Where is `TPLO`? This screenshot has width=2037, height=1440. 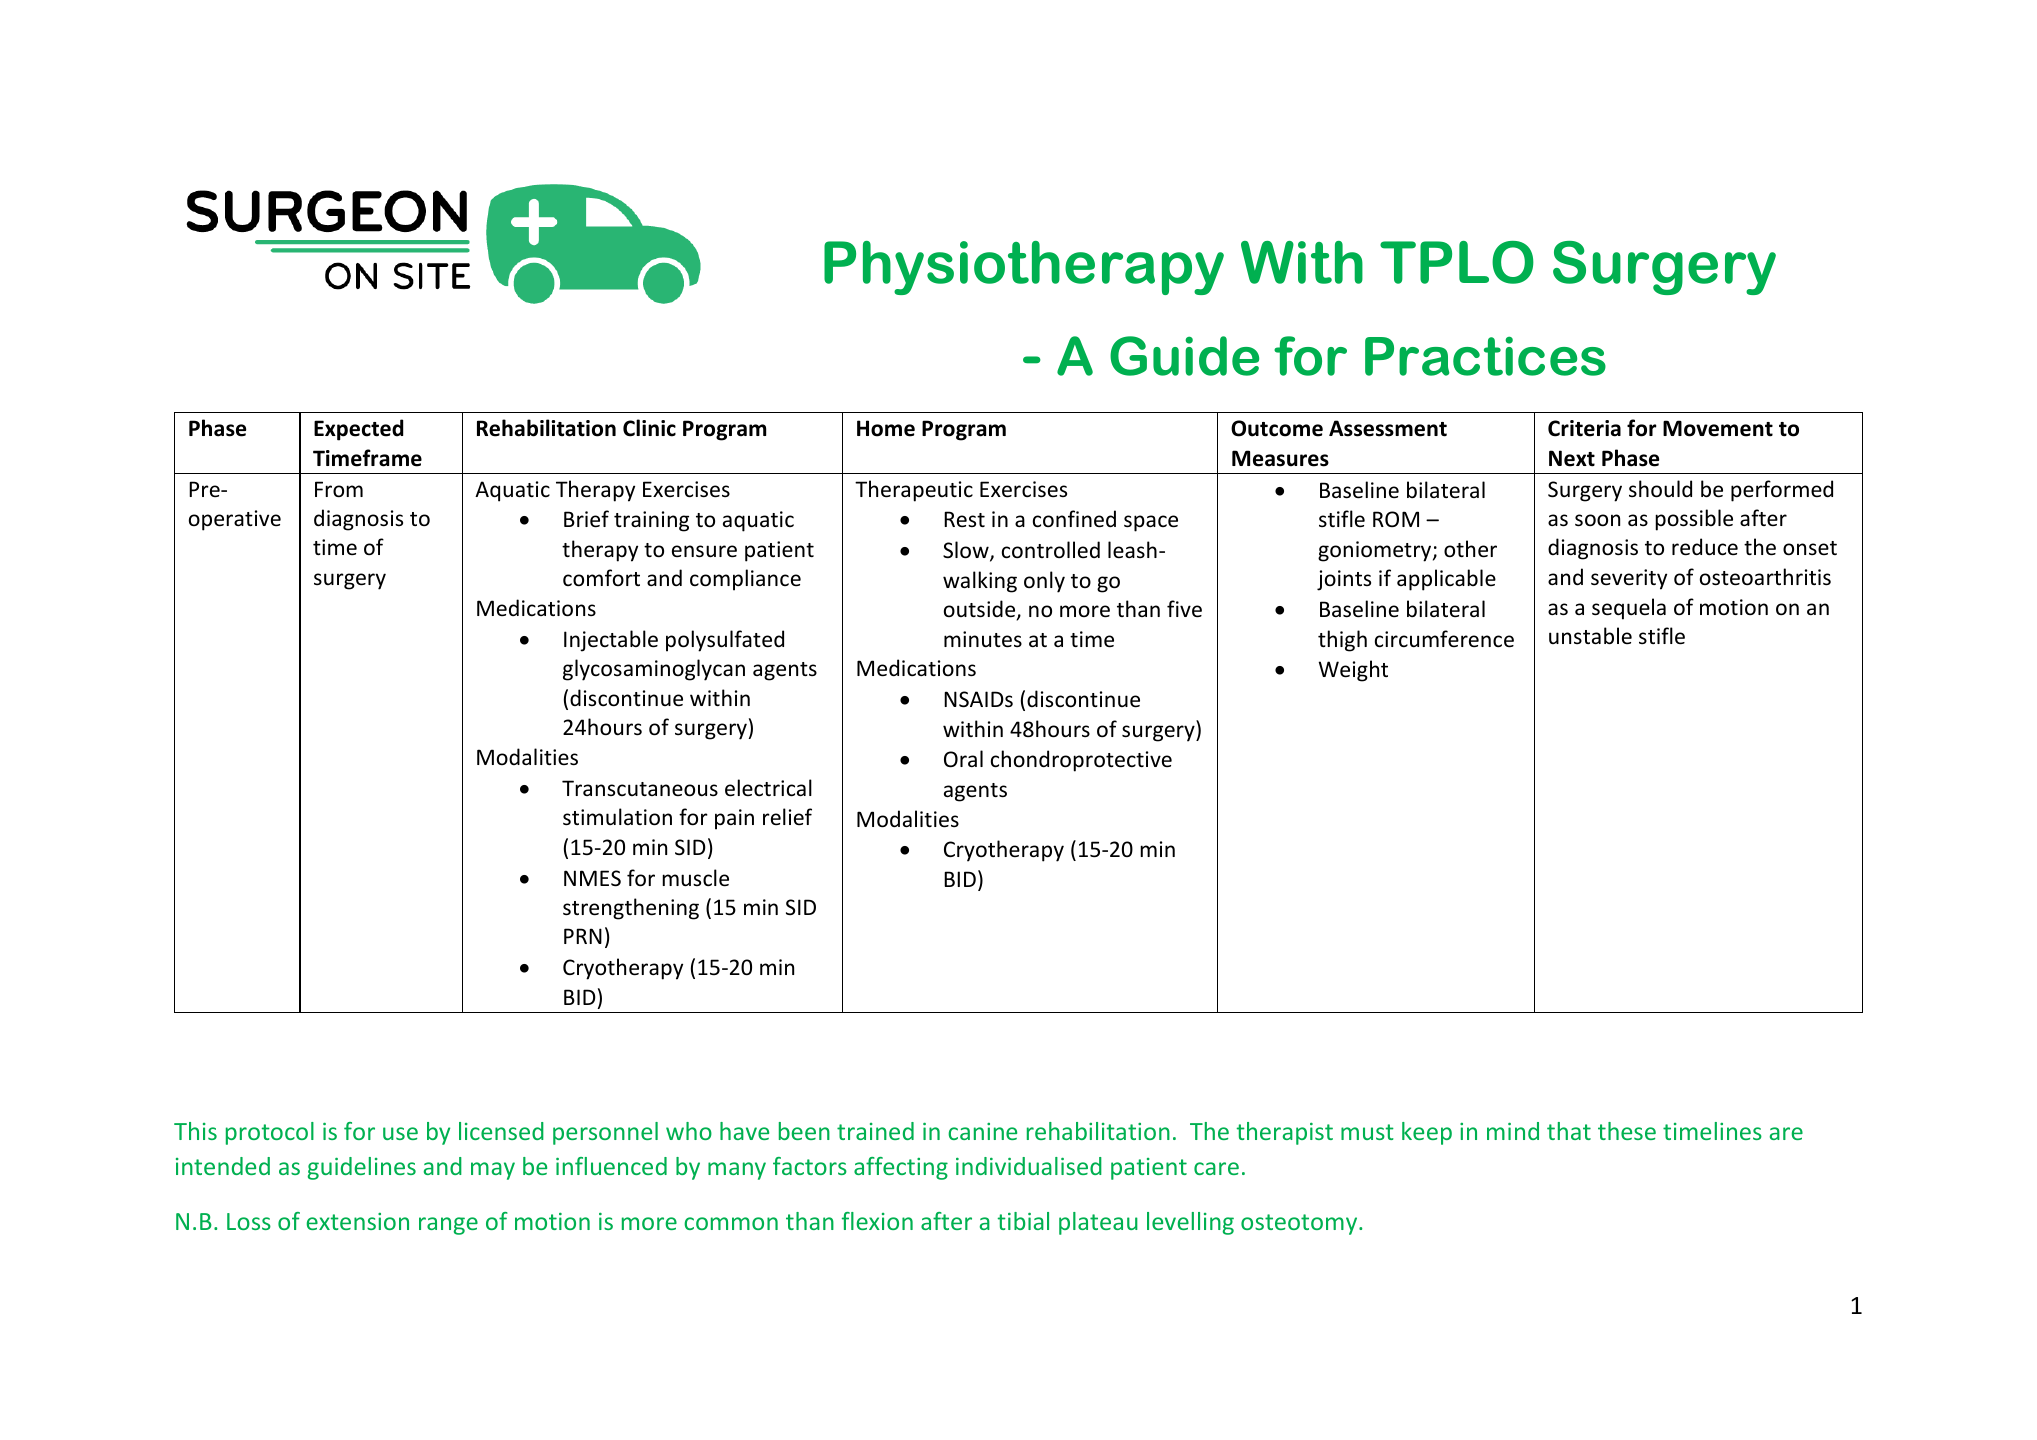
TPLO is located at coordinates (1457, 262).
